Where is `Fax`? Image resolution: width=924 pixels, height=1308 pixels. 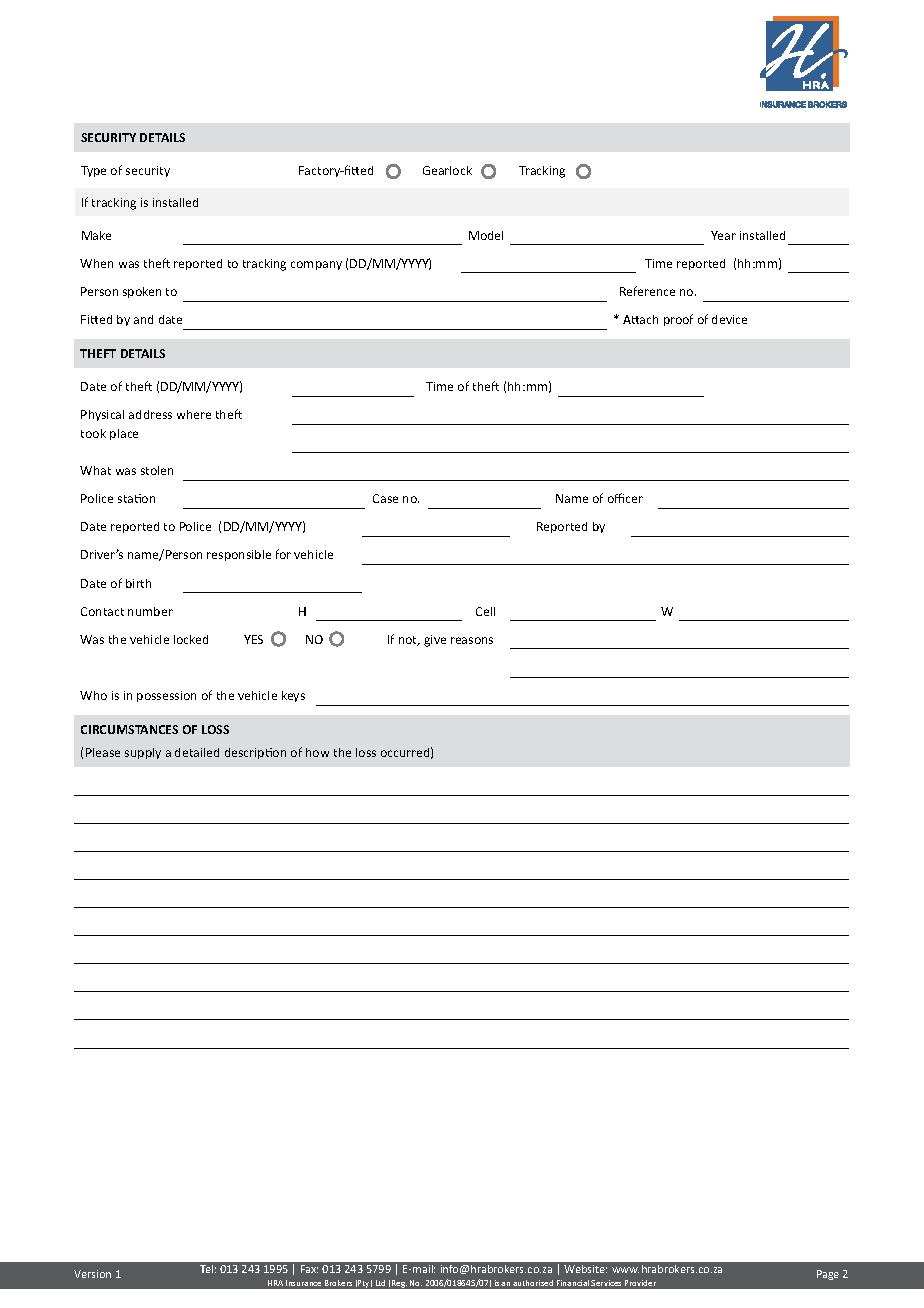
Fax is located at coordinates (309, 1269).
